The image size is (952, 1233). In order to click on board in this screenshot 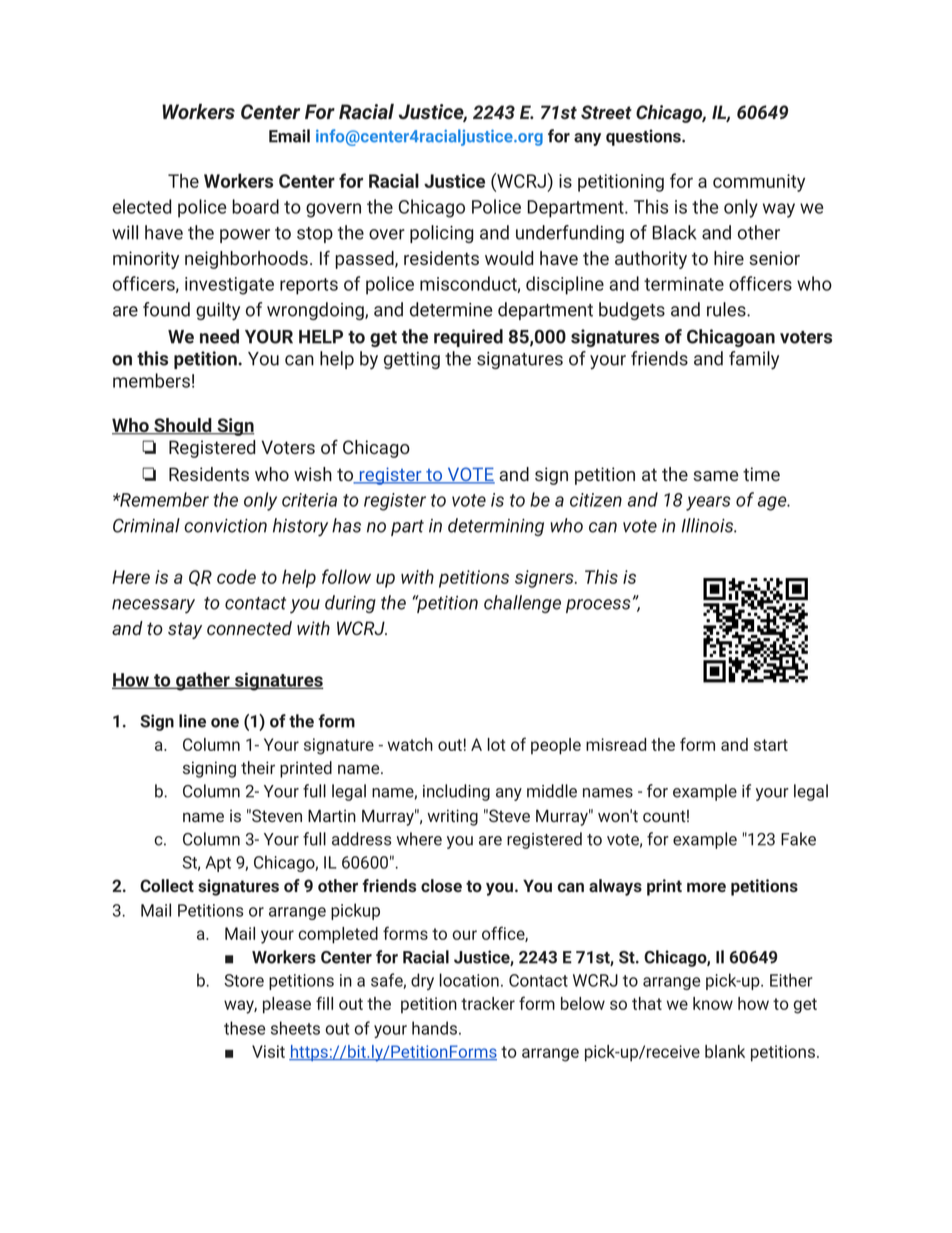, I will do `click(255, 206)`.
